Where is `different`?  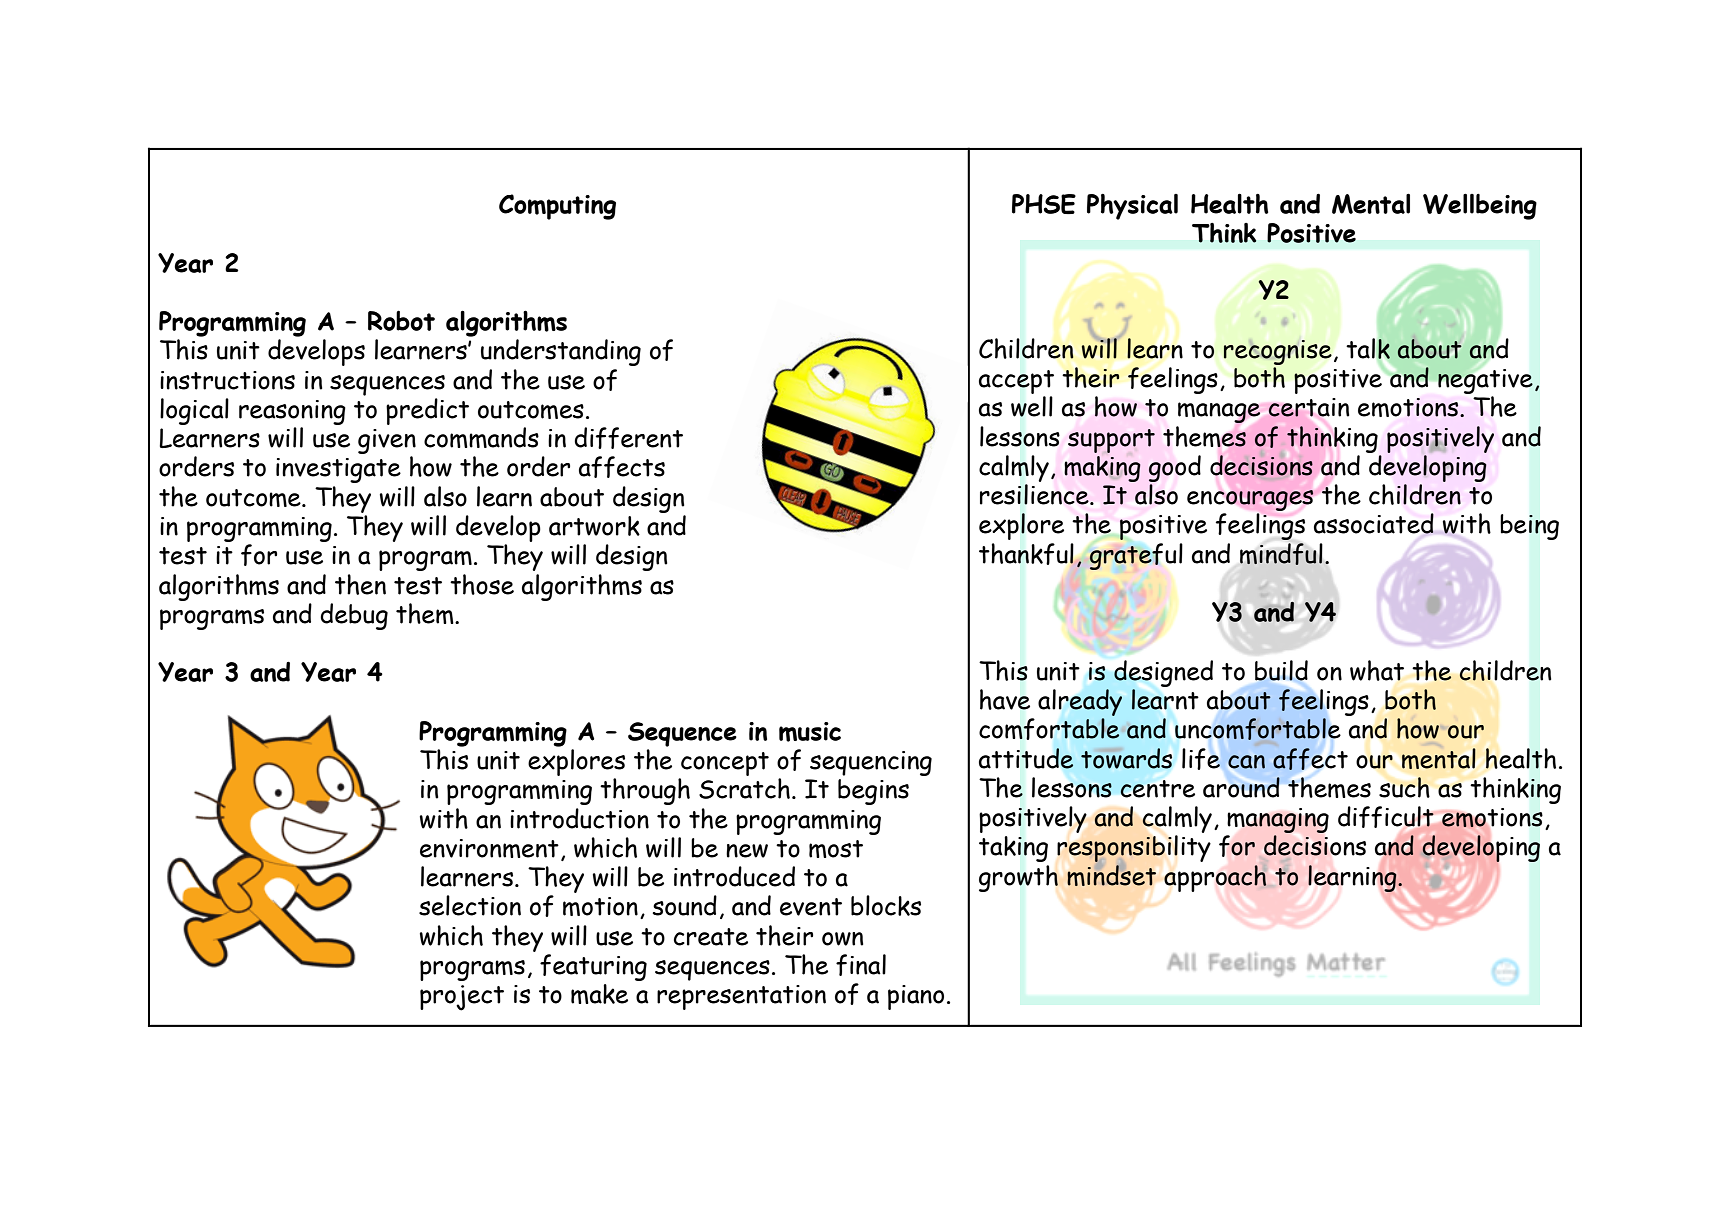 different is located at coordinates (628, 438).
